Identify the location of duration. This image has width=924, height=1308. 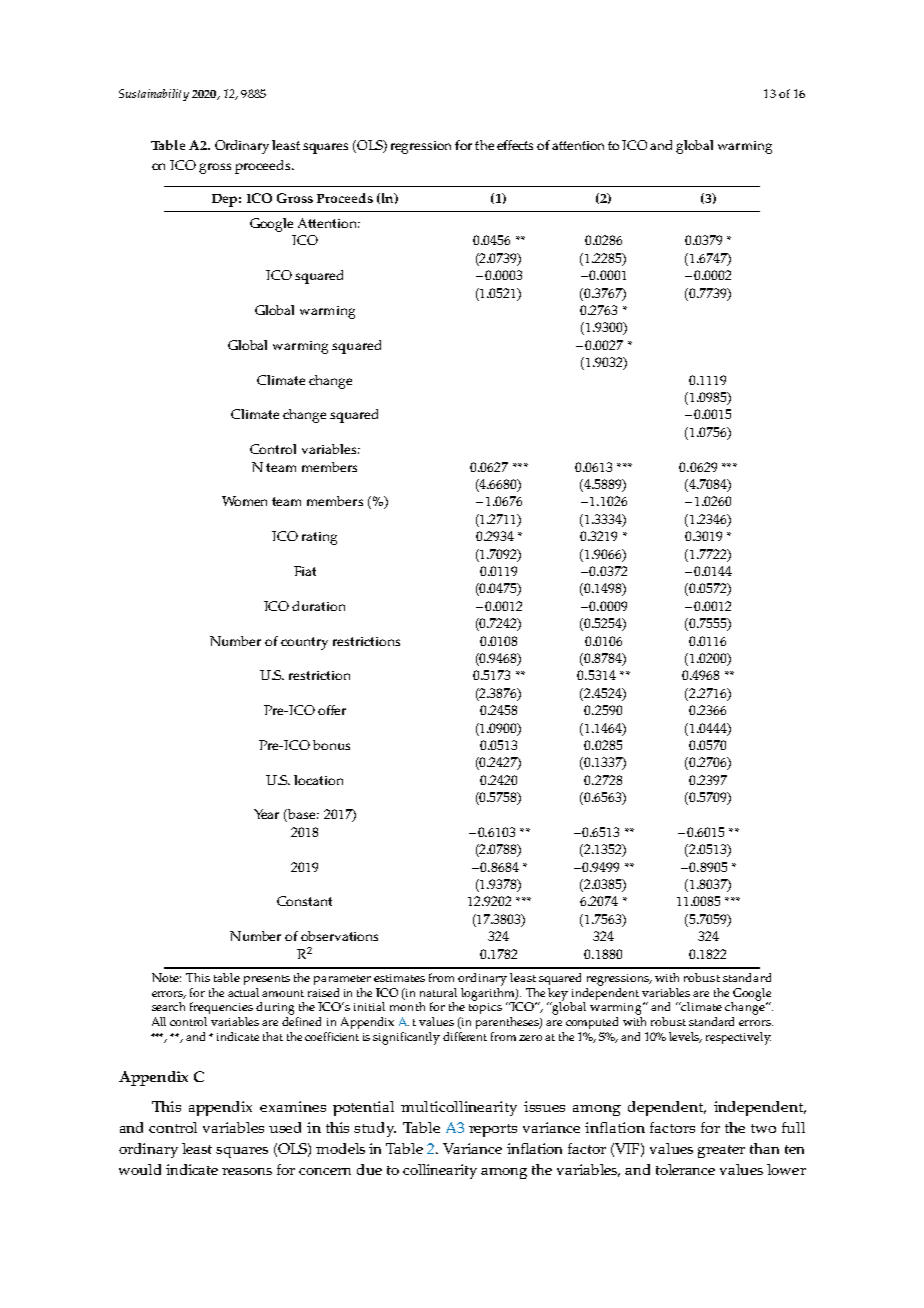
(318, 606).
